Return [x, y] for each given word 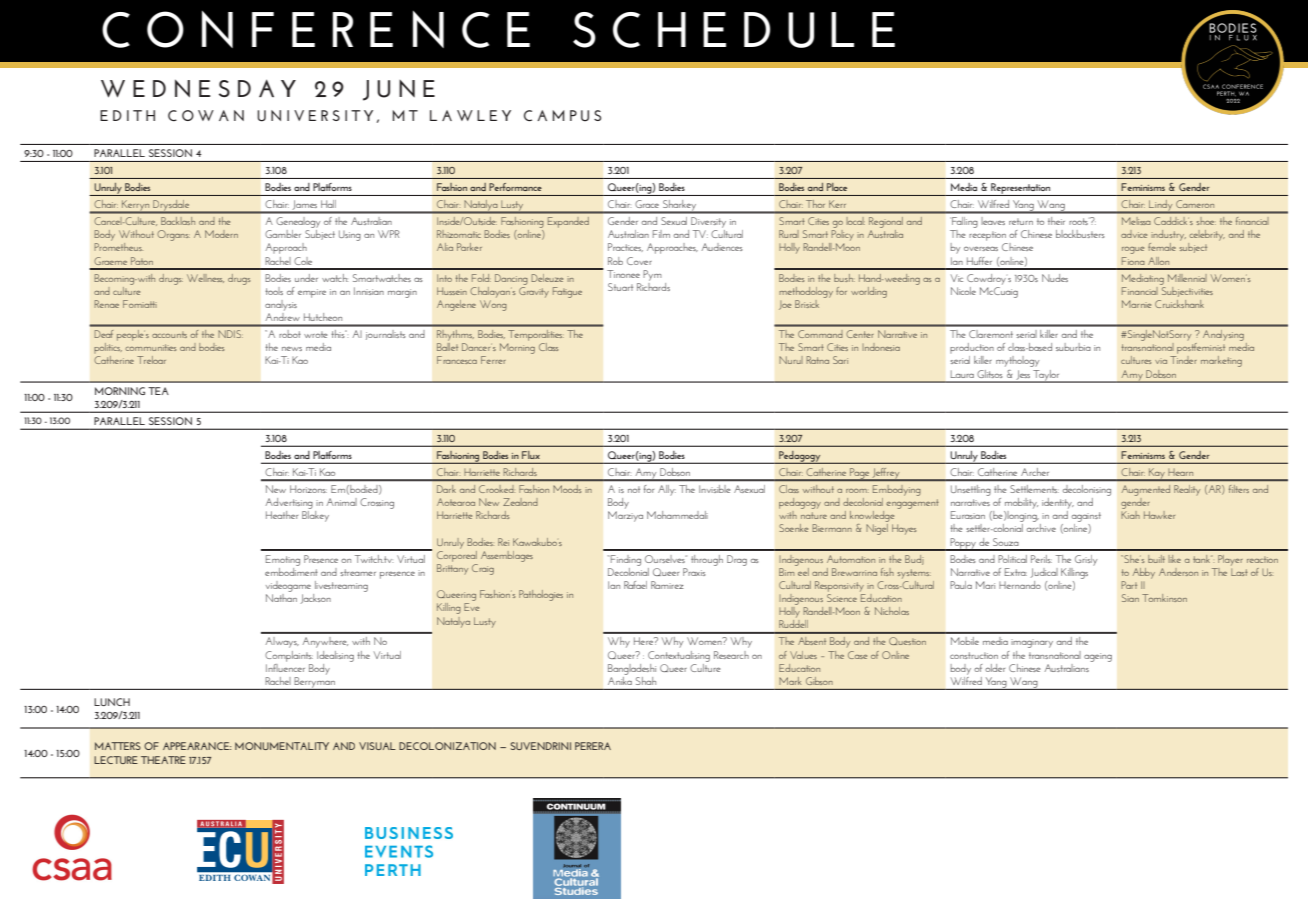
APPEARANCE [197, 746]
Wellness [205, 278]
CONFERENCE [316, 29]
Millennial [1187, 278]
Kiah [1130, 515]
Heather [282, 515]
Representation [1021, 189]
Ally [666, 490]
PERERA [593, 746]
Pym [652, 275]
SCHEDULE [734, 30]
